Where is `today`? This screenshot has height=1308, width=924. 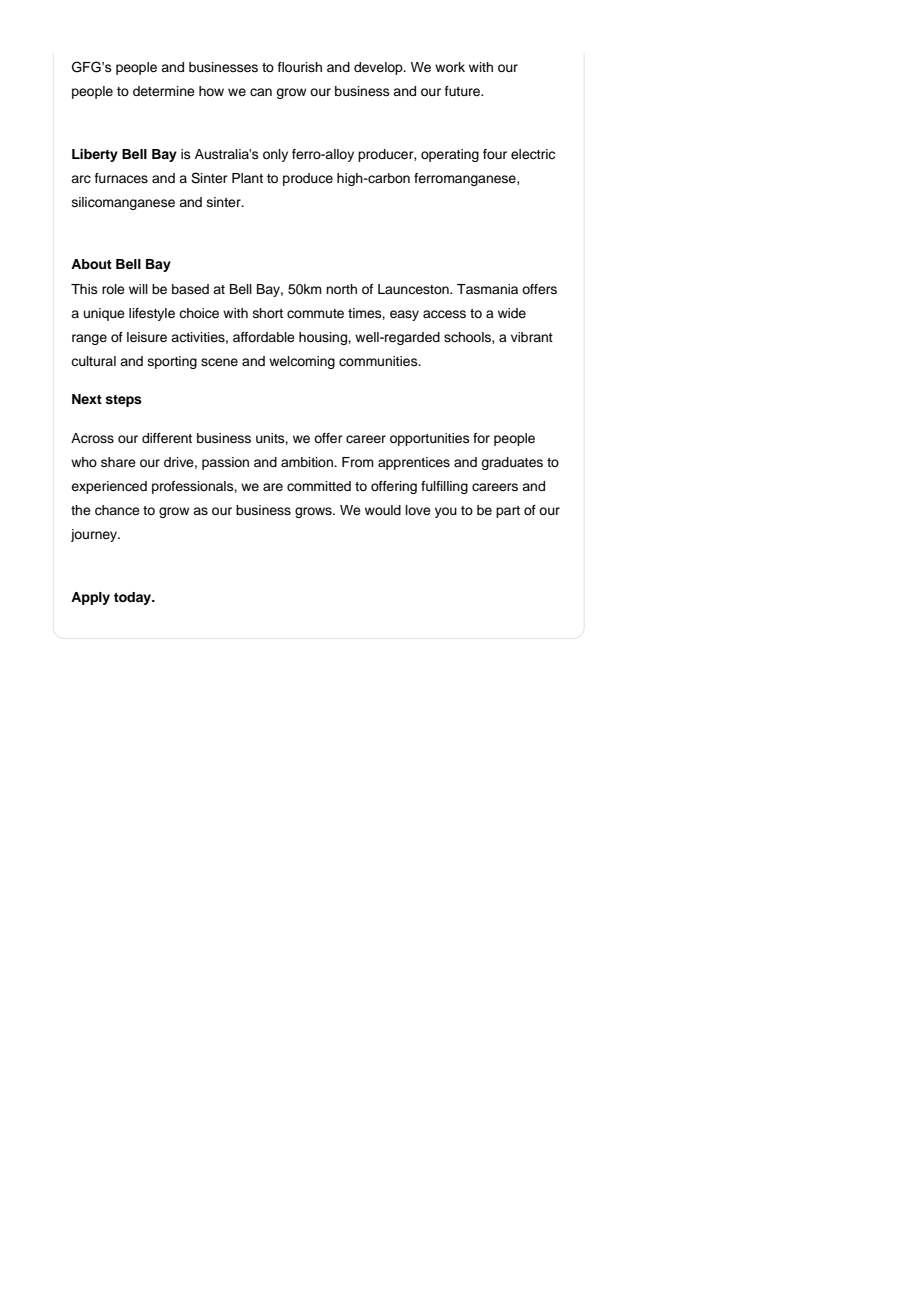
today is located at coordinates (134, 598).
